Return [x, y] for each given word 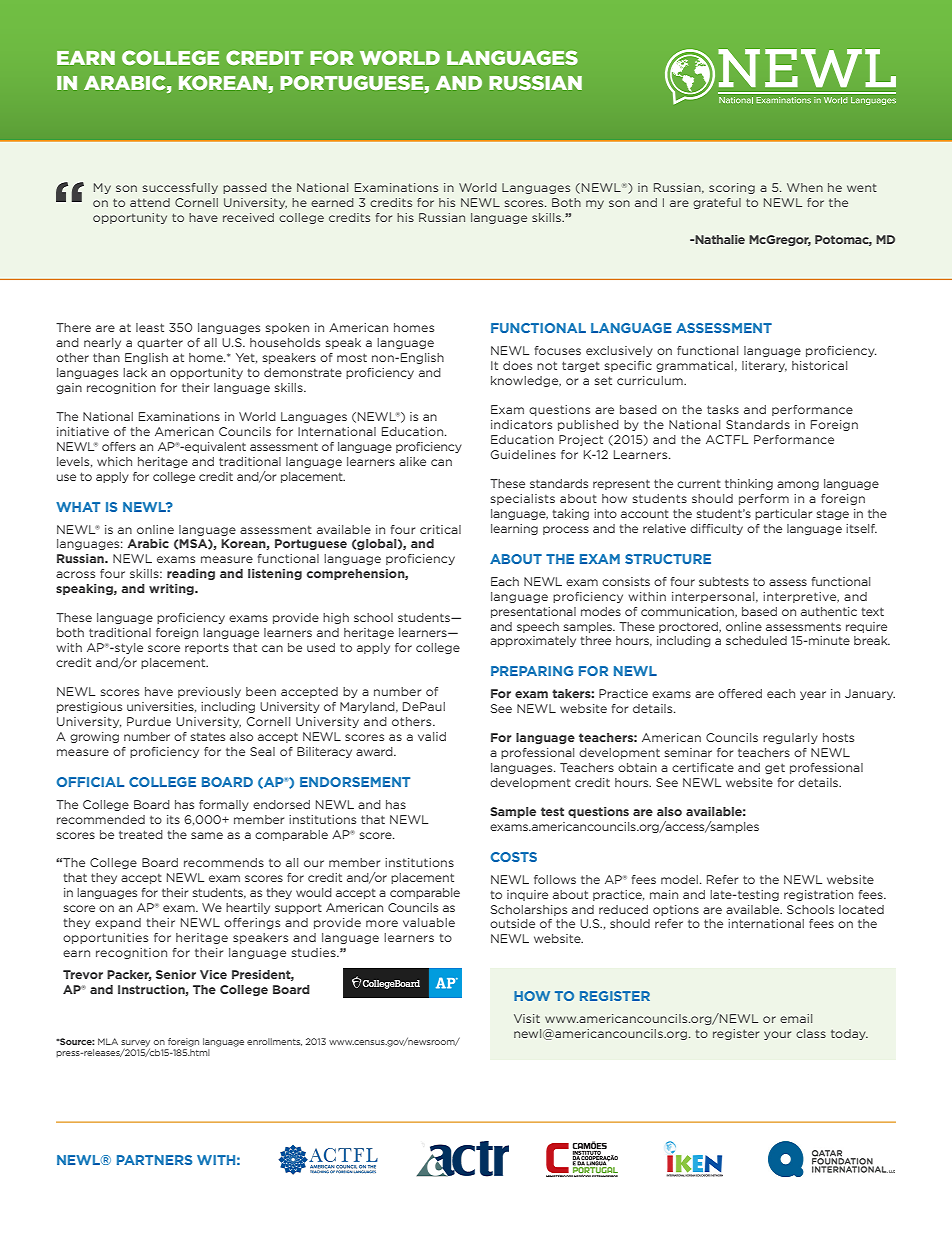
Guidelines [523, 454]
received [248, 217]
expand [118, 923]
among [798, 485]
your [777, 1035]
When [805, 187]
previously [209, 692]
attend [150, 202]
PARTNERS [154, 1160]
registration [818, 895]
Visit [527, 1018]
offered [740, 693]
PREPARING [532, 671]
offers [119, 446]
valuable [429, 922]
